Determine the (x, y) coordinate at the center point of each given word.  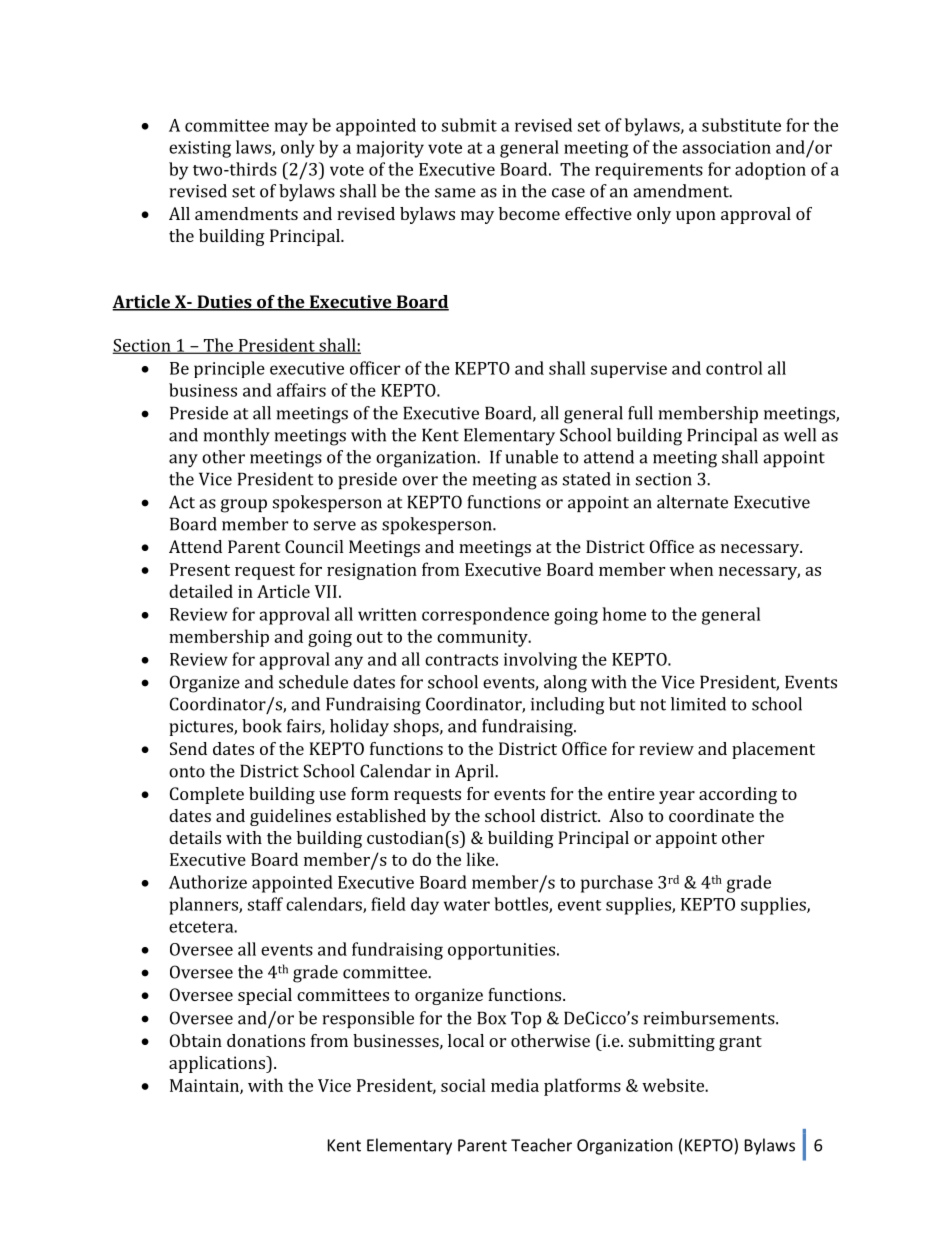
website (674, 1085)
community (483, 638)
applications (218, 1064)
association (726, 147)
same (455, 193)
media (515, 1085)
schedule (313, 682)
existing (200, 149)
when (691, 569)
